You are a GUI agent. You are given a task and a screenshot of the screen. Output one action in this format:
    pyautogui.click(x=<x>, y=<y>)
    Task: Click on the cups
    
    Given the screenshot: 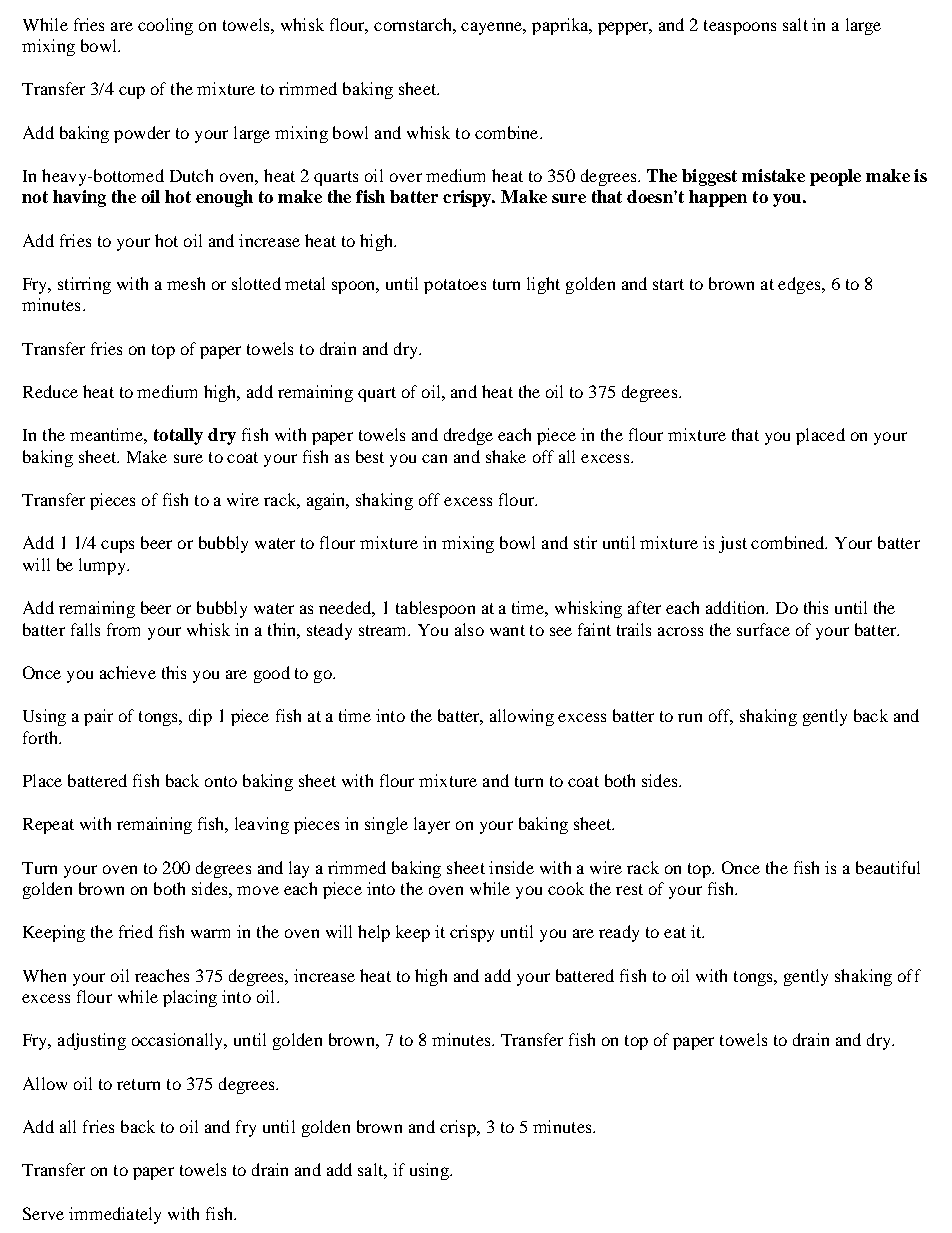 What is the action you would take?
    pyautogui.click(x=117, y=546)
